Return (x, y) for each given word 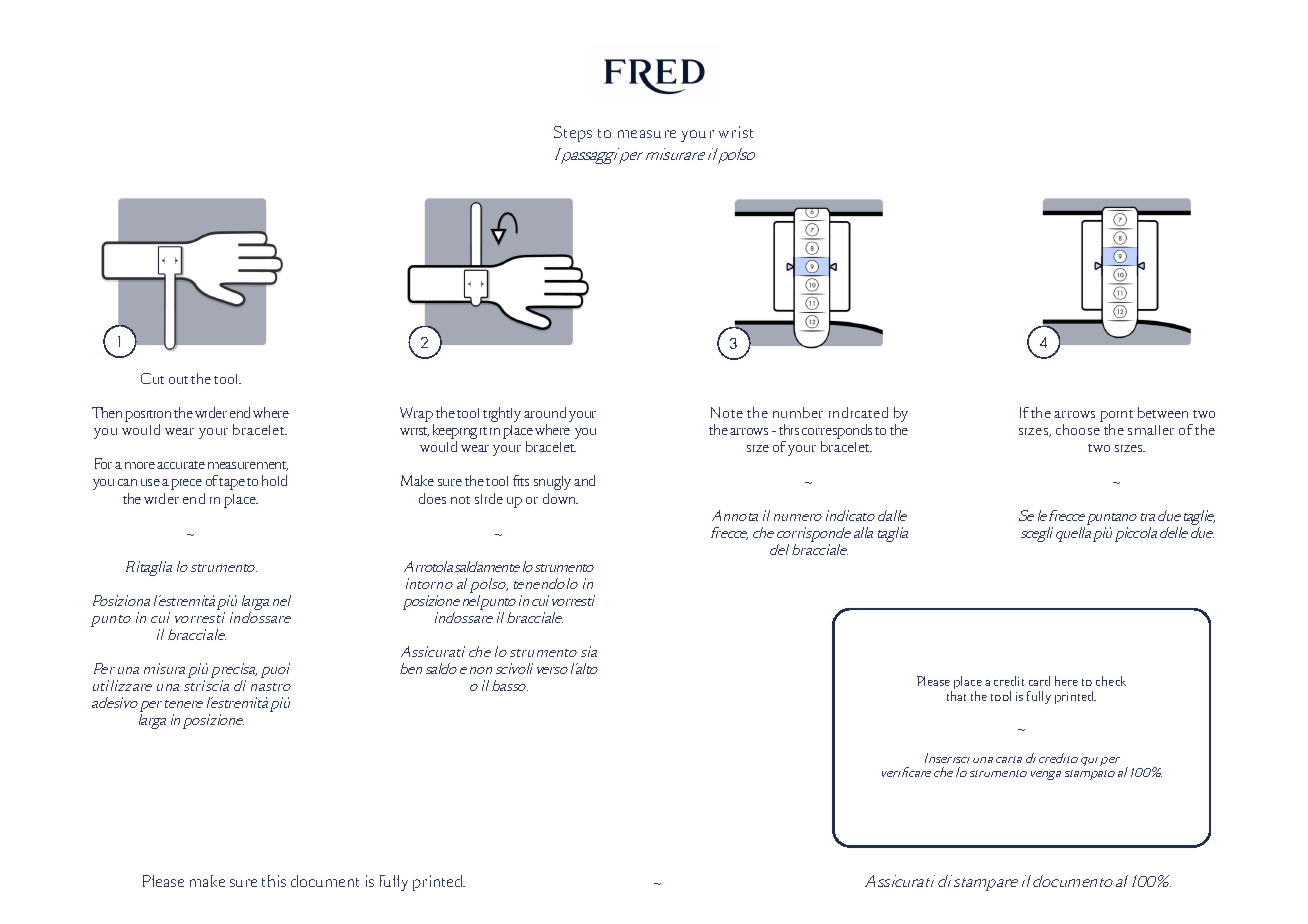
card (1039, 681)
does (432, 498)
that (956, 696)
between (1163, 412)
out (178, 380)
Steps (573, 134)
